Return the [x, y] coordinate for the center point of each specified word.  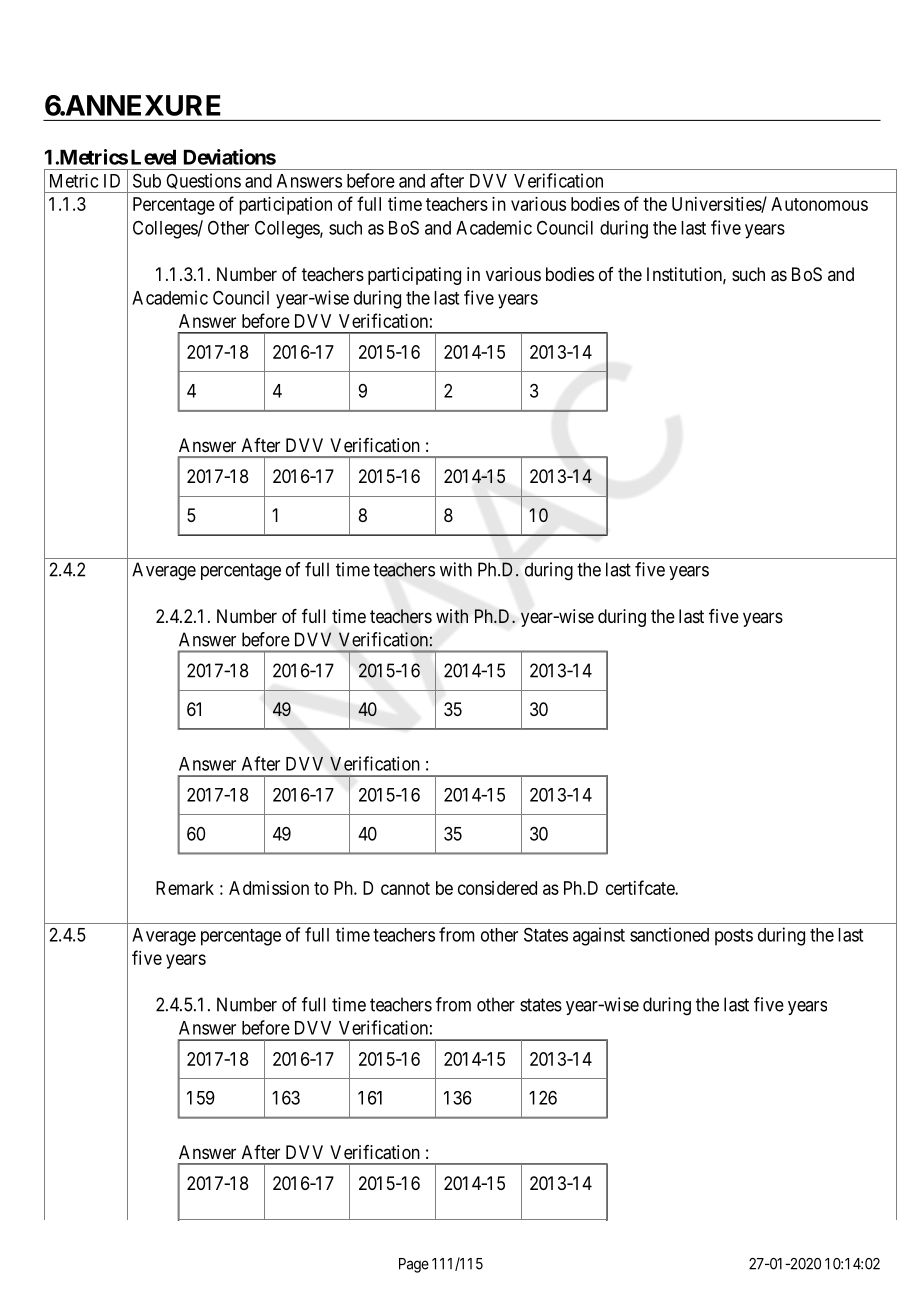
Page [414, 1265]
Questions [203, 183]
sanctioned [669, 934]
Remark [185, 888]
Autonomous [819, 204]
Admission [269, 888]
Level [153, 157]
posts [734, 937]
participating [414, 276]
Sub [147, 180]
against [599, 936]
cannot [405, 888]
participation [285, 206]
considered [497, 888]
